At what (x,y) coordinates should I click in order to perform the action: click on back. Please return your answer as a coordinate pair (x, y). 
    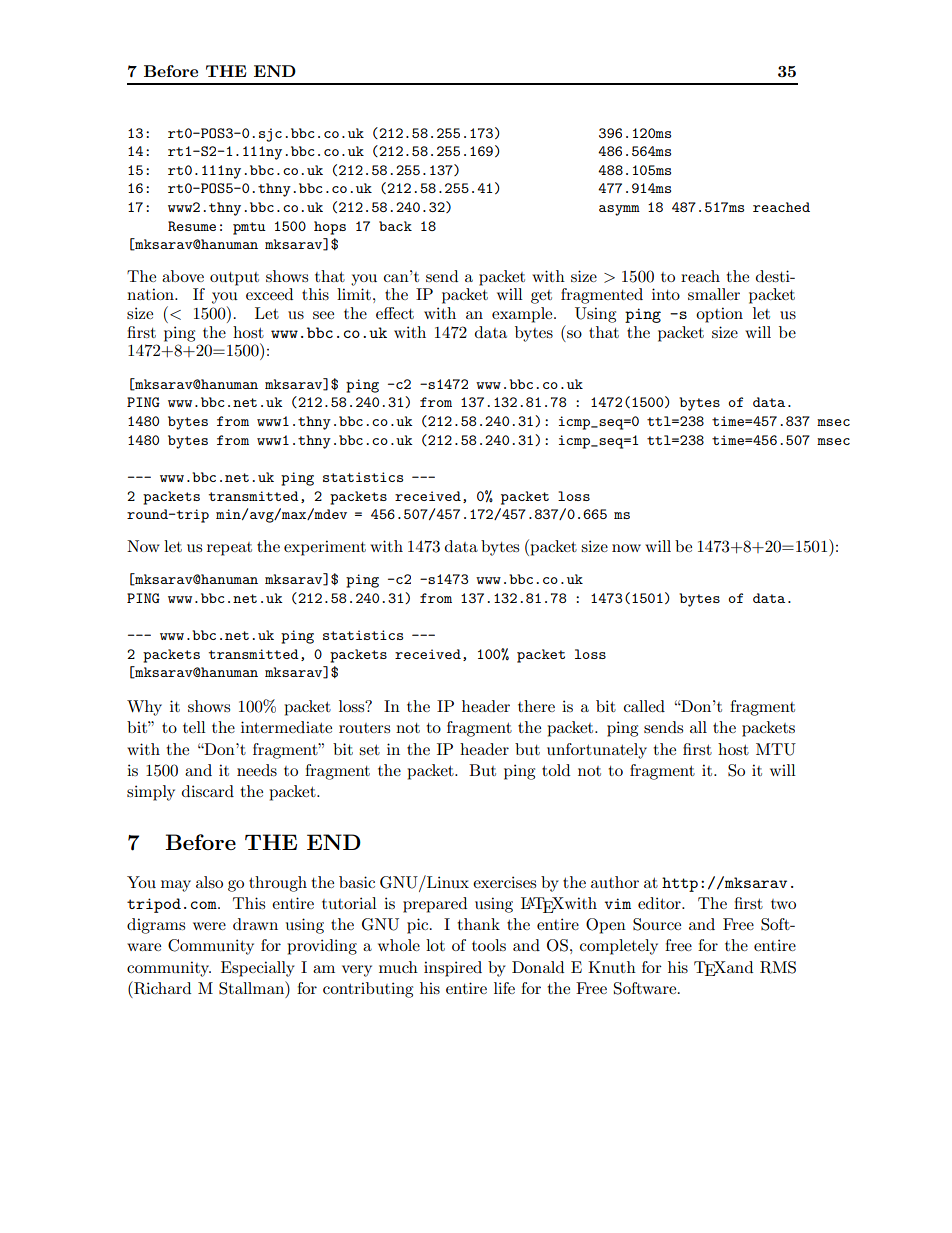
    Looking at the image, I should click on (395, 226).
